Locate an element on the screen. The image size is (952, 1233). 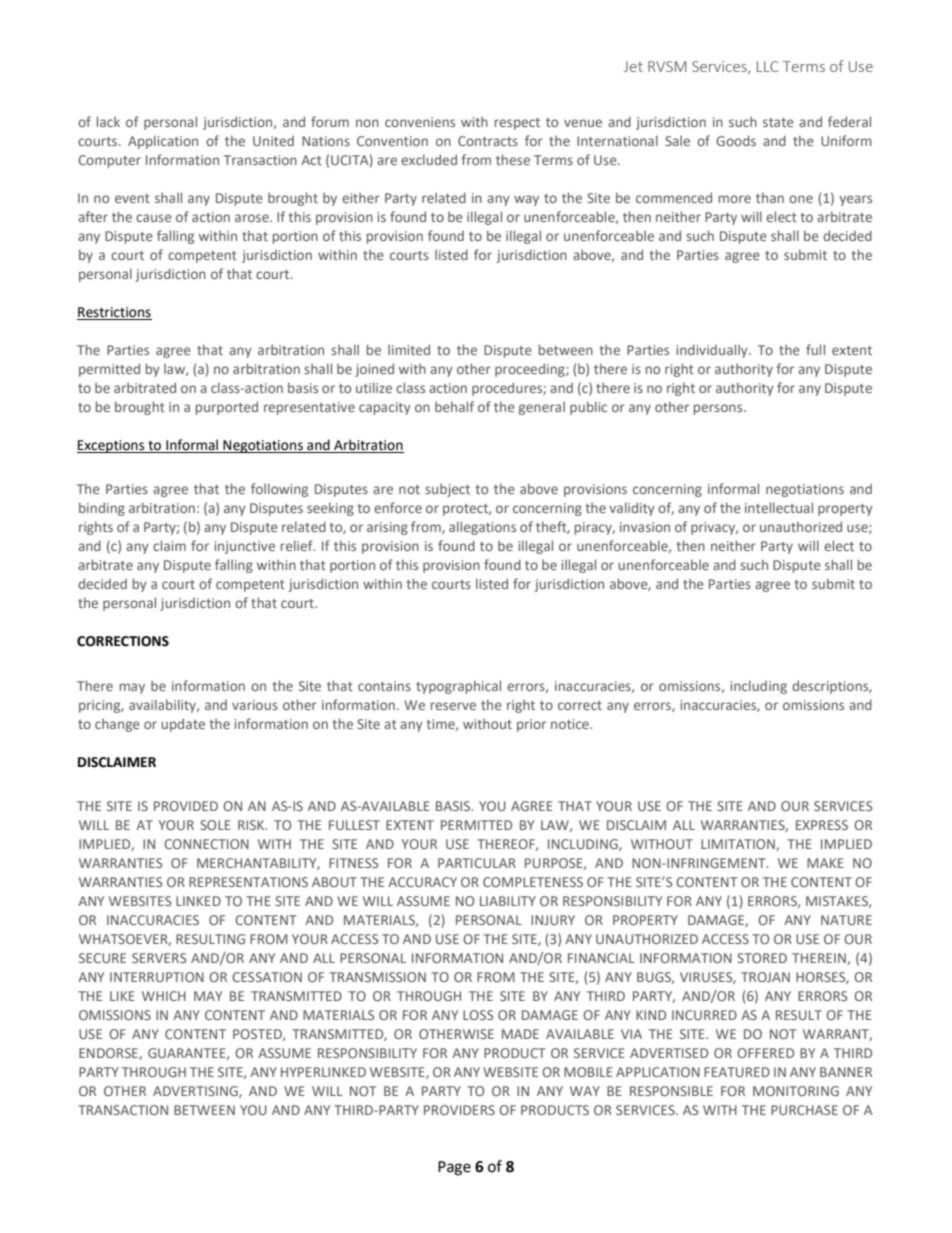
lack is located at coordinates (108, 121).
